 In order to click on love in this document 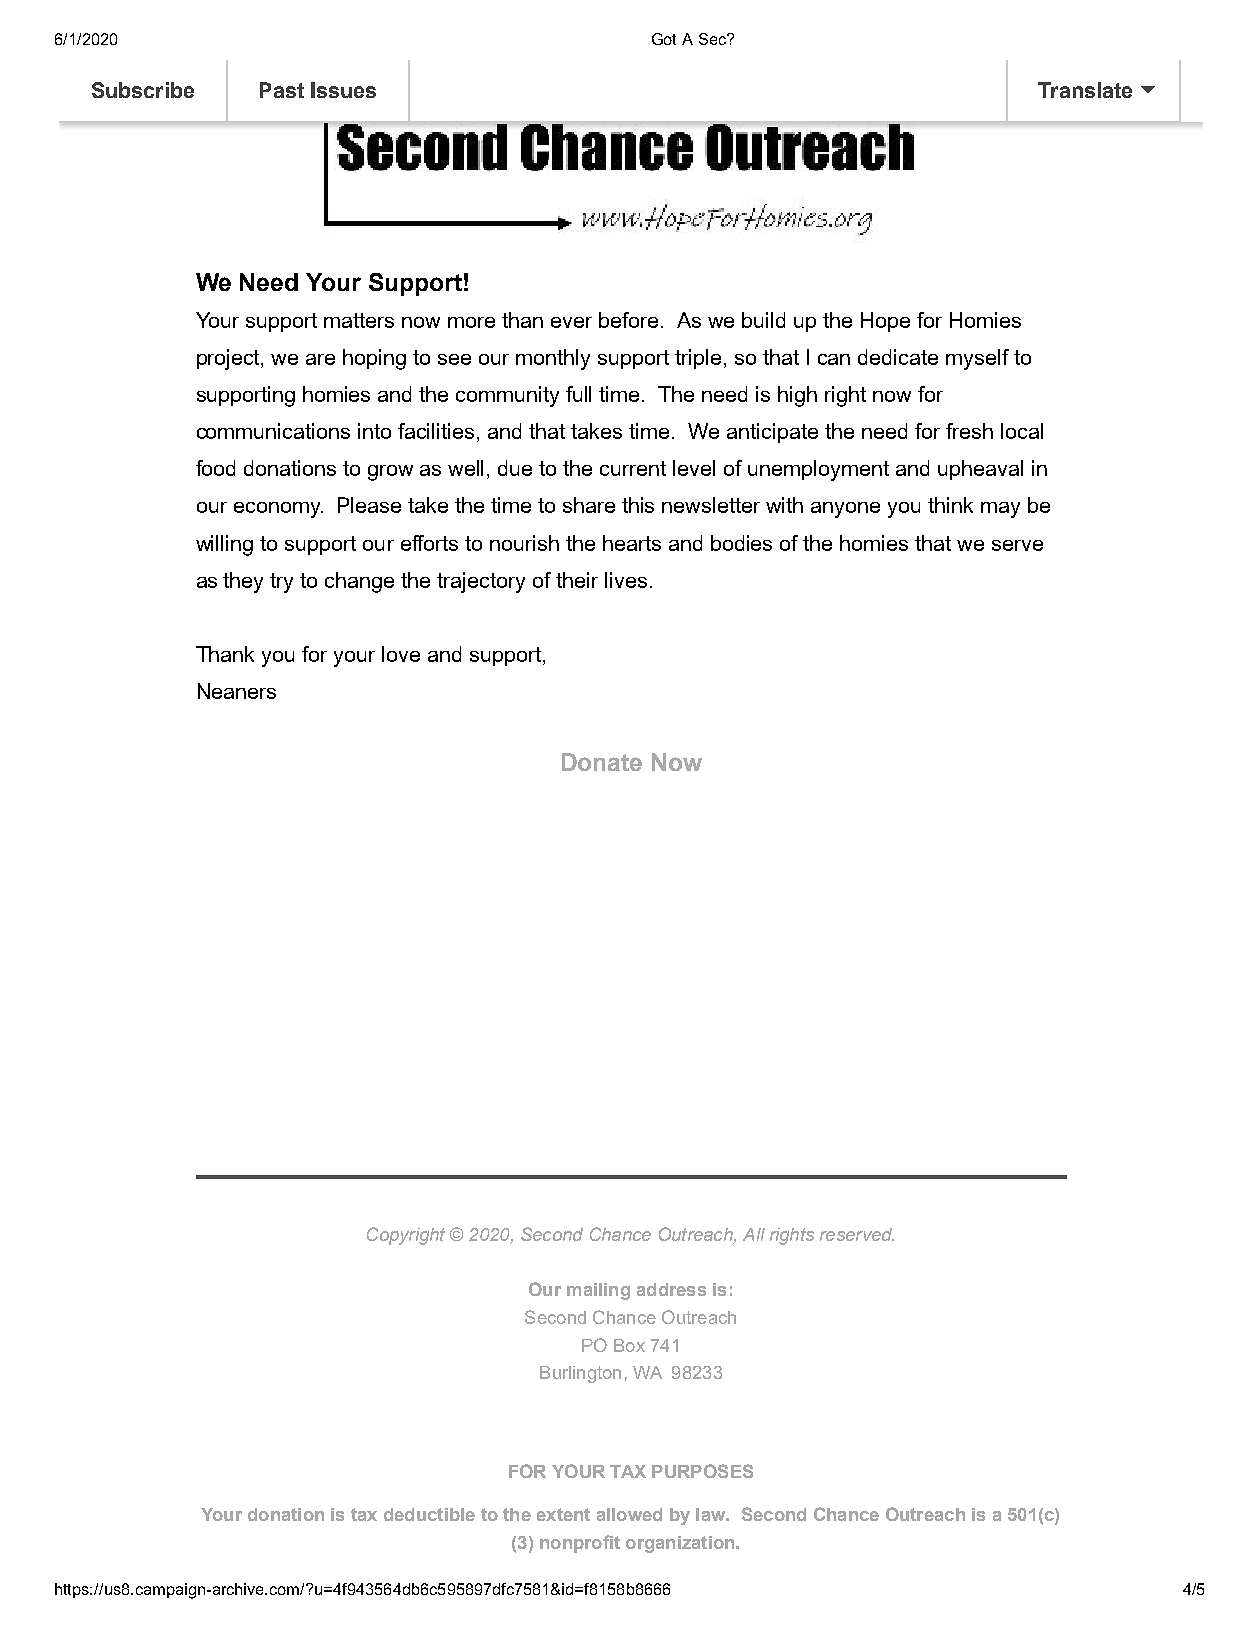, I will do `click(401, 654)`.
